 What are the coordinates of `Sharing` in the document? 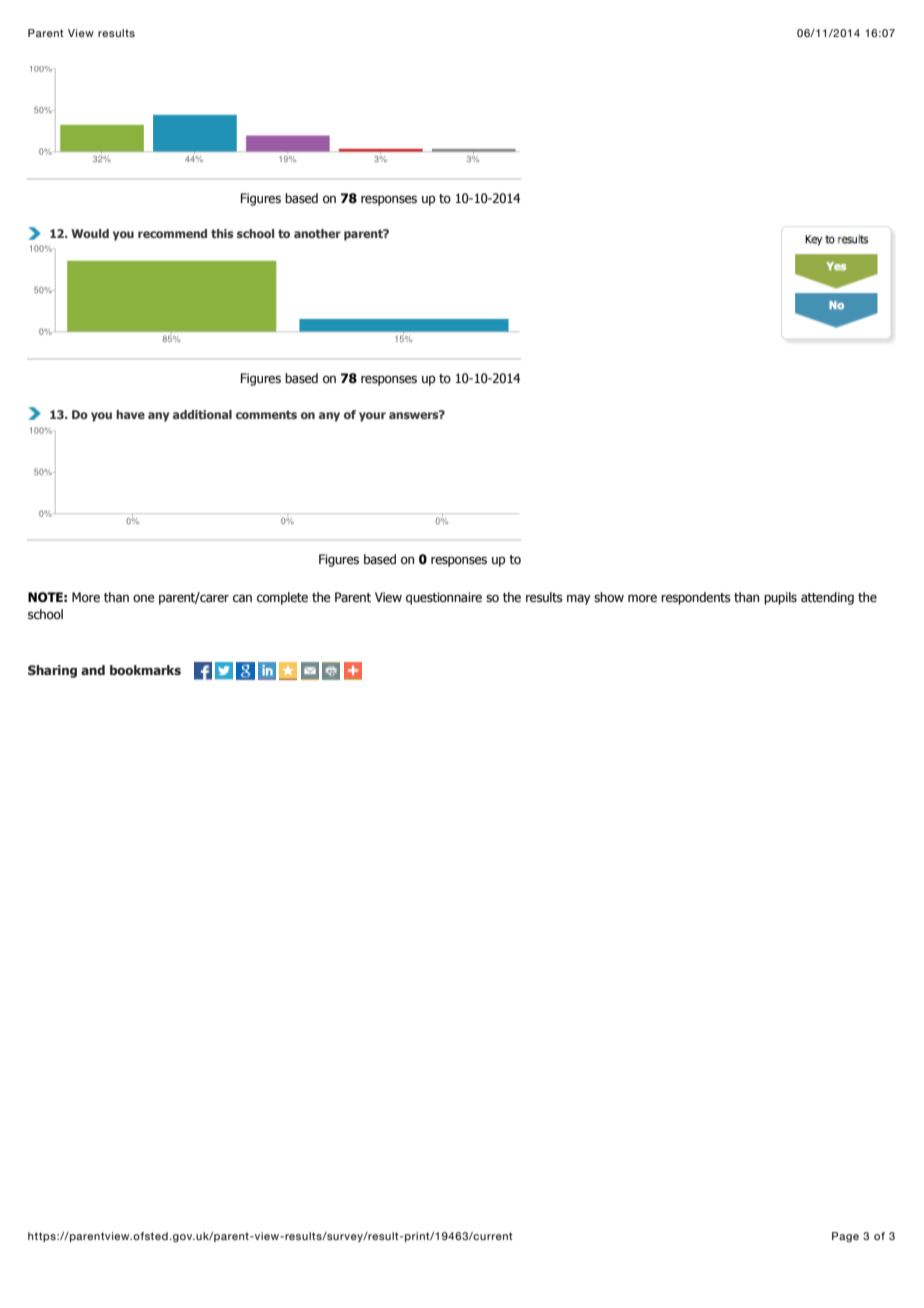 It's located at (52, 671).
